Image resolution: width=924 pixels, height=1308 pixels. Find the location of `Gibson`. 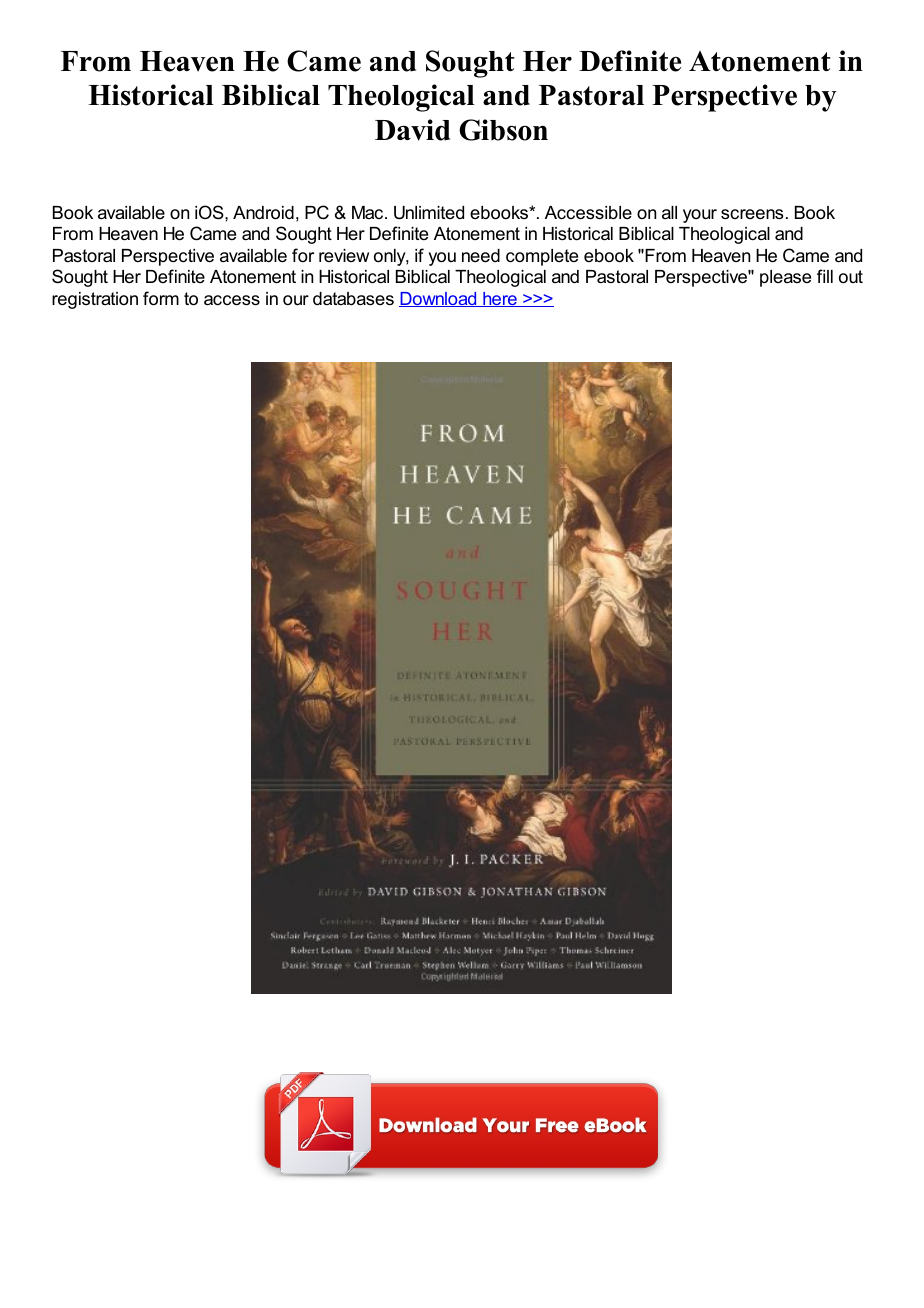

Gibson is located at coordinates (503, 130).
